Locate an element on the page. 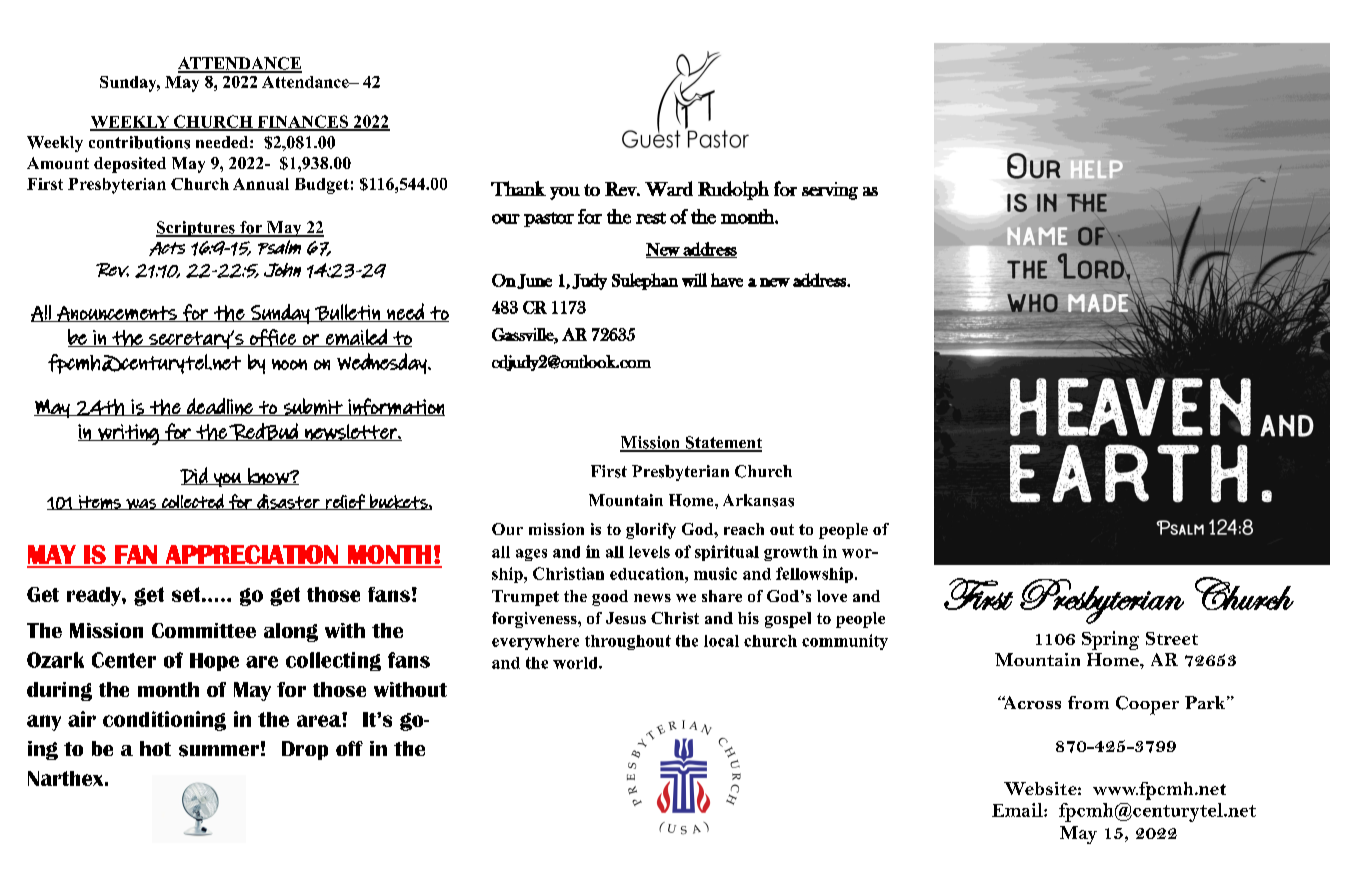 The width and height of the page is (1372, 887). Ward is located at coordinates (669, 188).
